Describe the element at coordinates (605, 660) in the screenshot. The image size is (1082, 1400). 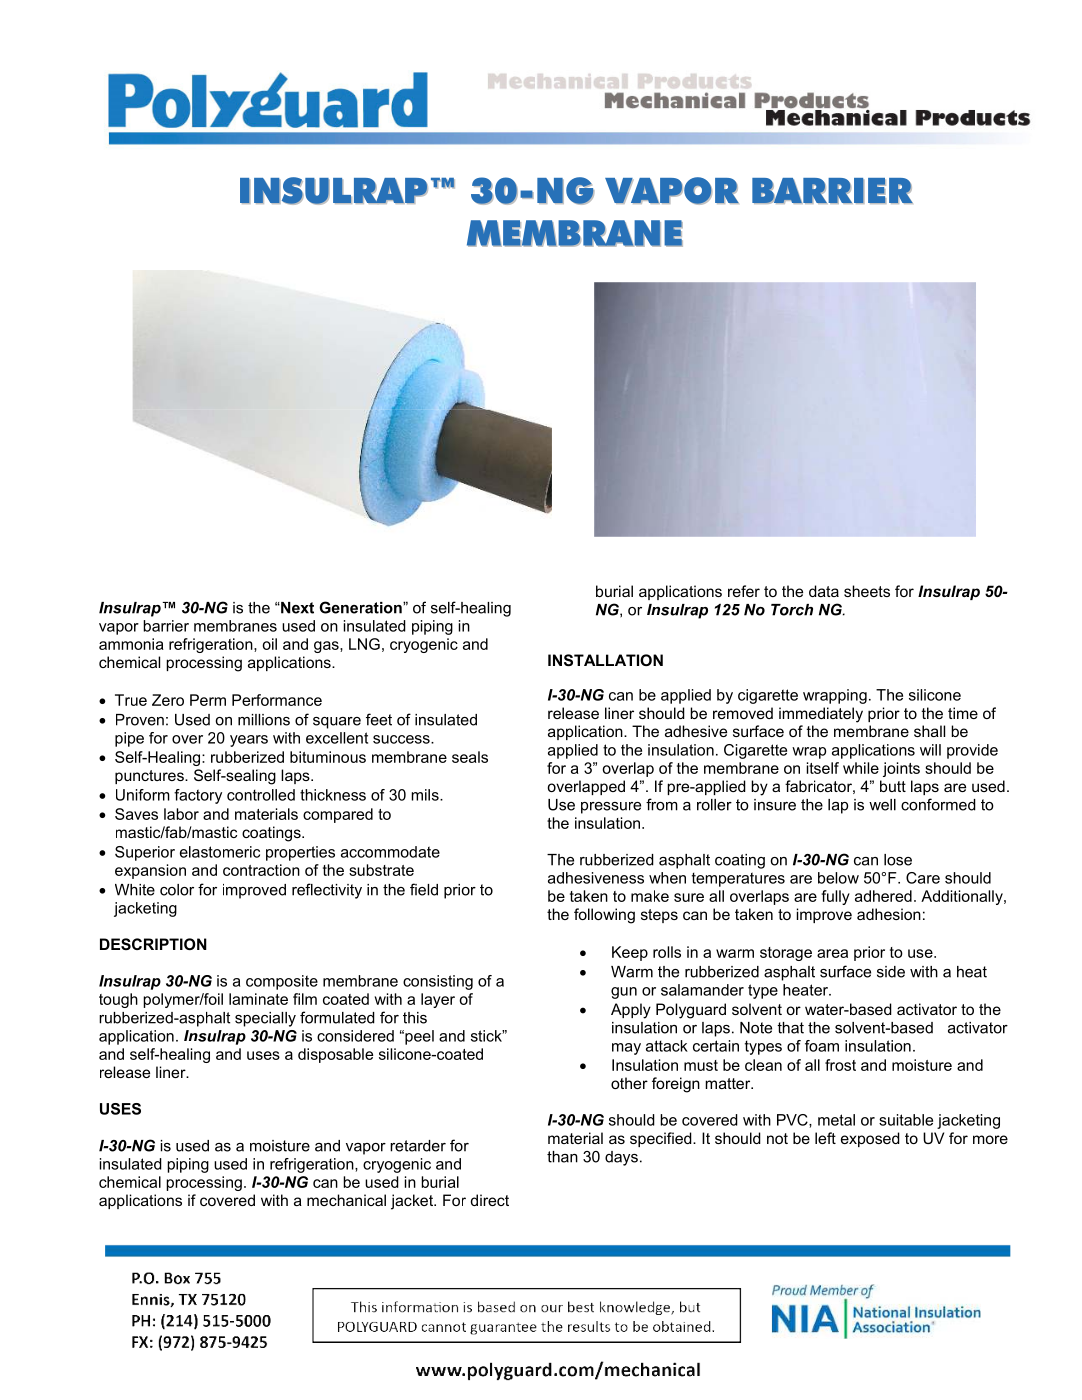
I see `INSTALLATION` at that location.
